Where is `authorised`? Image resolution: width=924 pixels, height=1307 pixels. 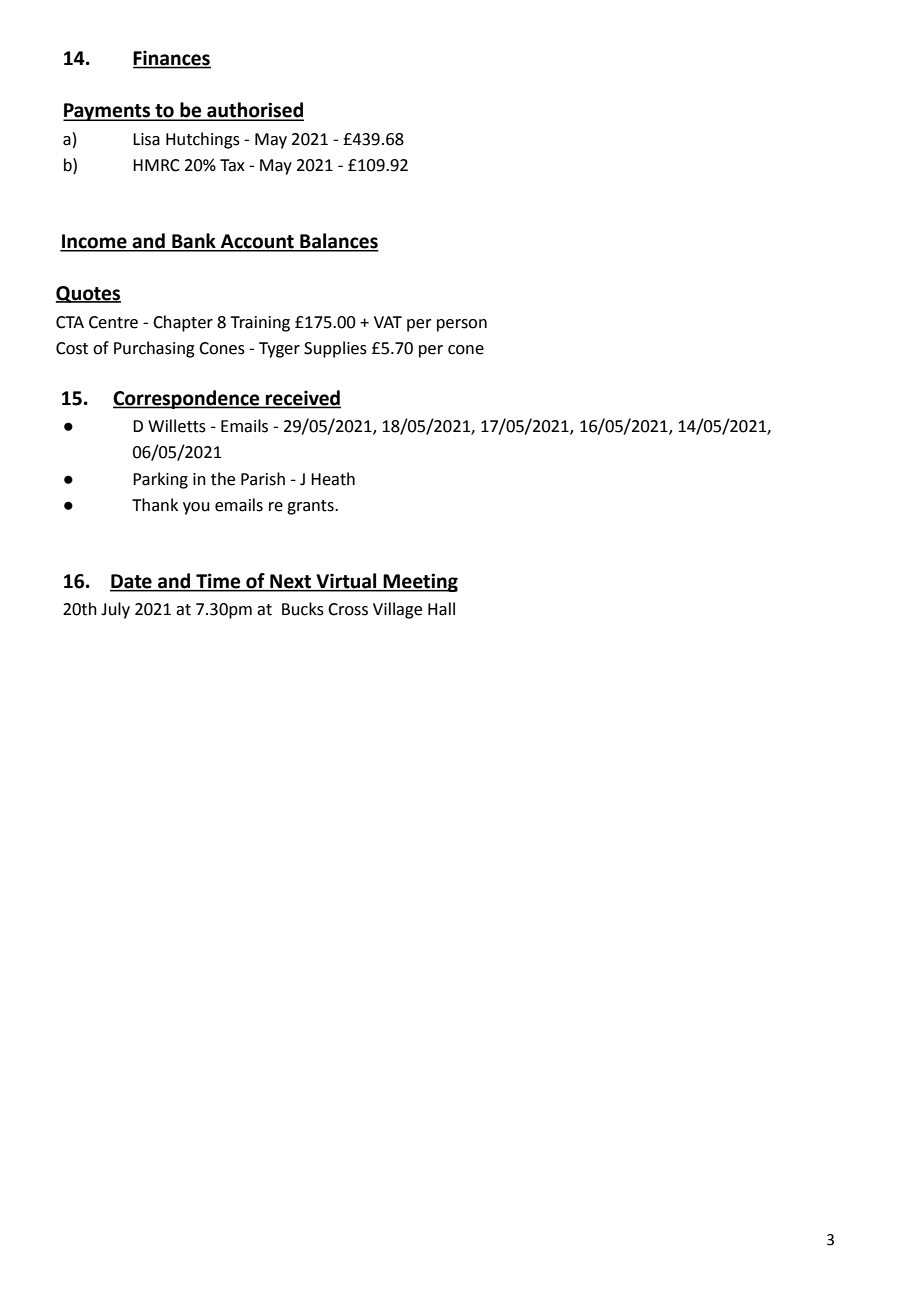
authorised is located at coordinates (254, 111).
